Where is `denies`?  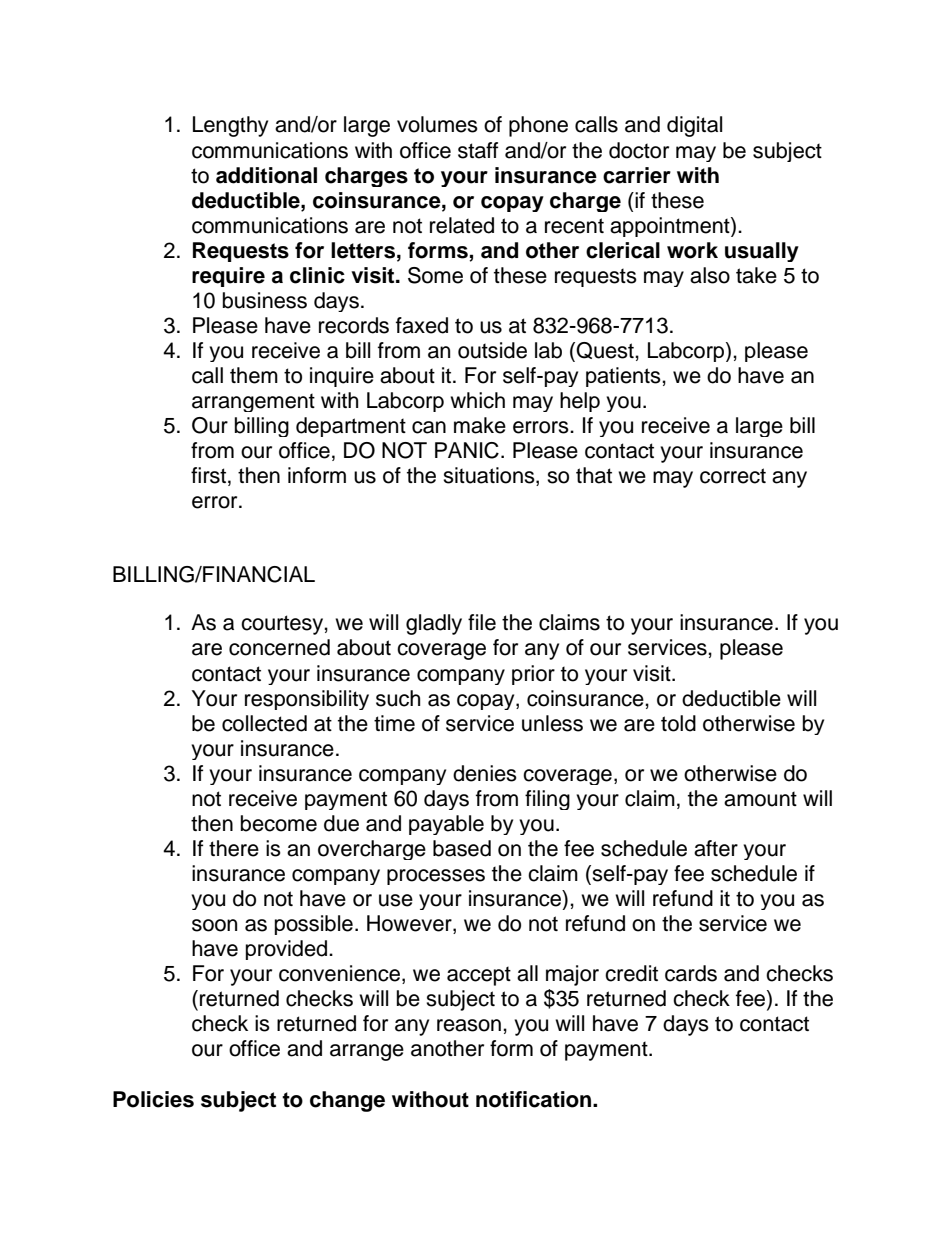
denies is located at coordinates (485, 773).
